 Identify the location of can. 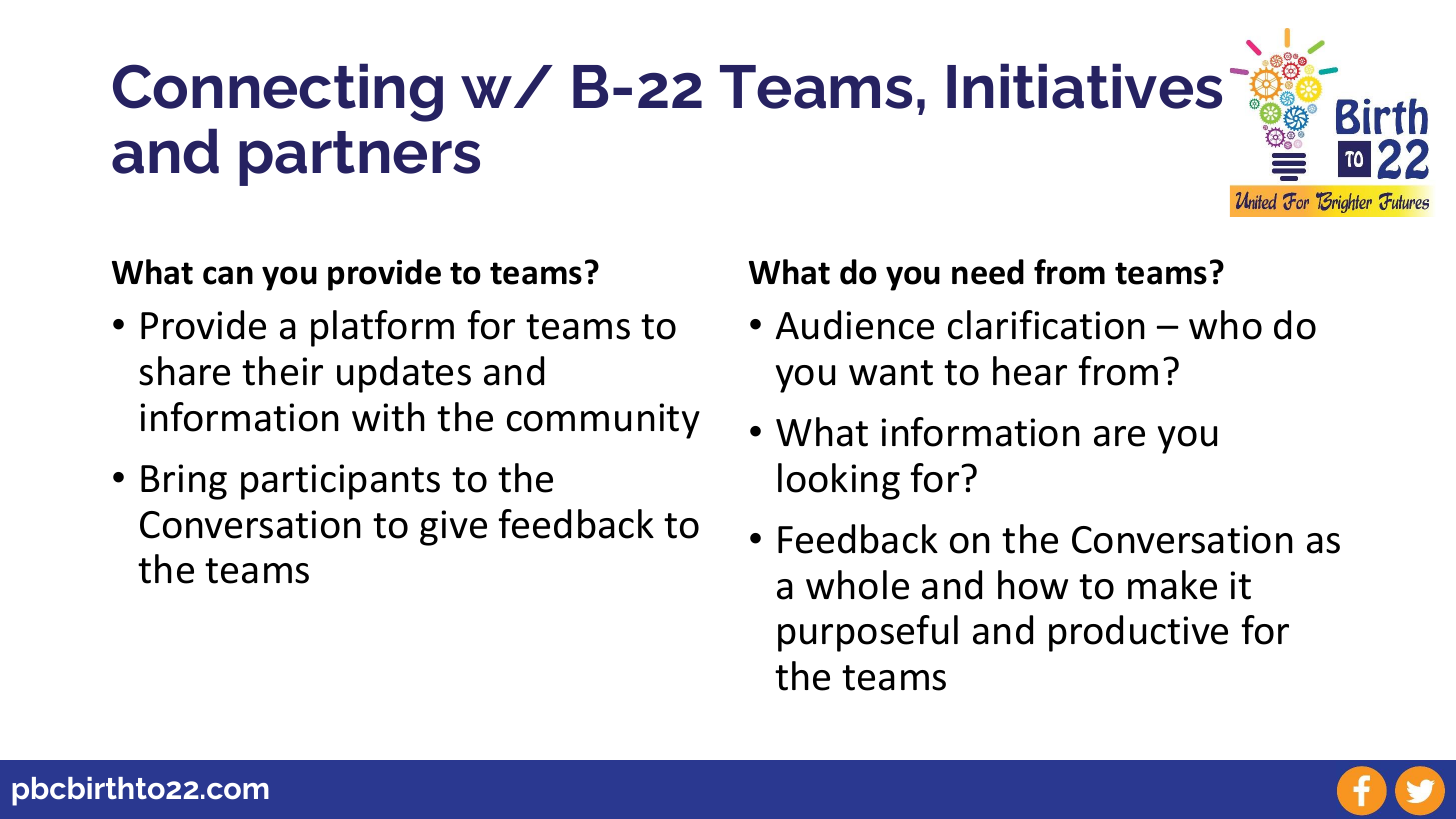
(228, 275).
